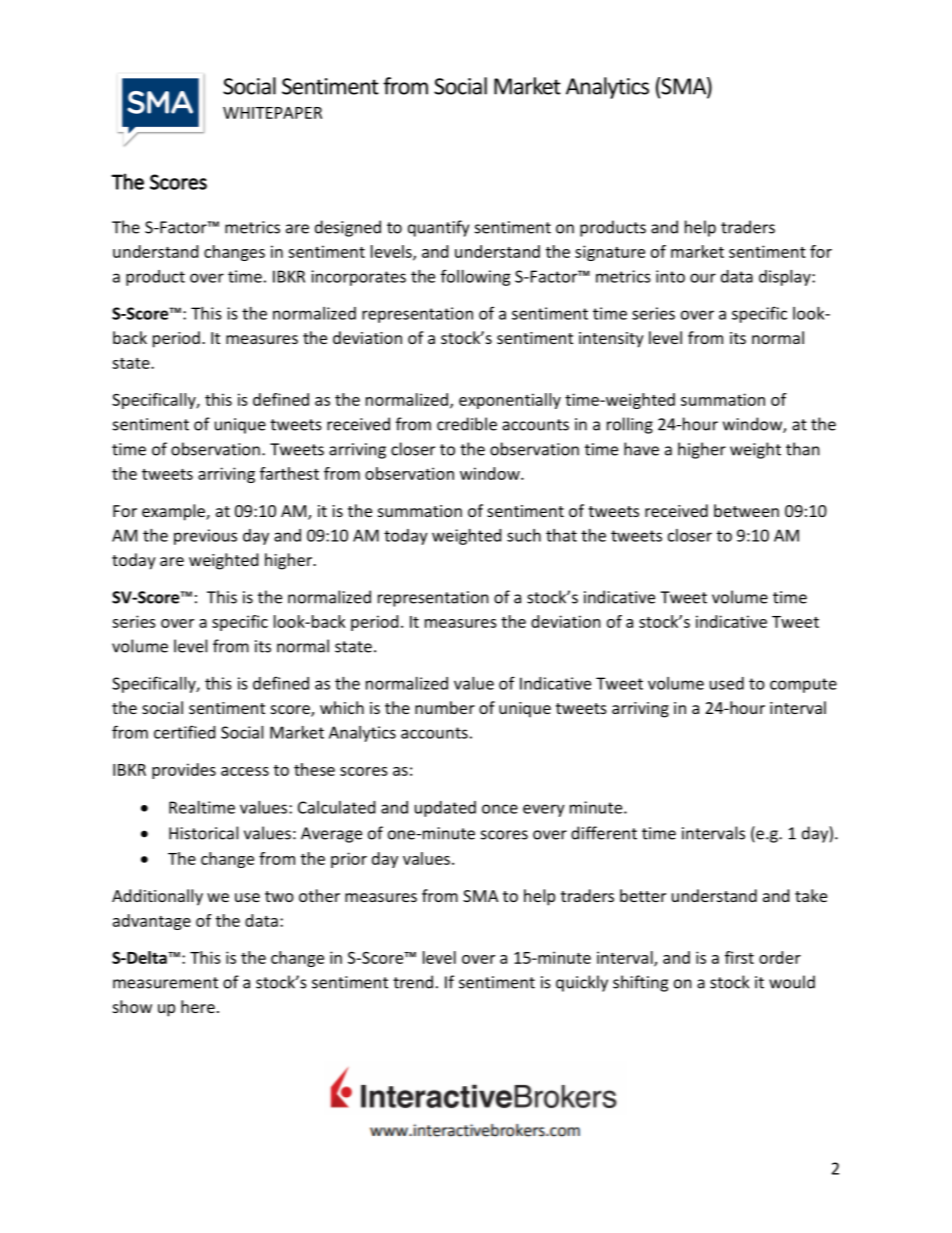 This screenshot has height=1233, width=952. Describe the element at coordinates (524, 535) in the screenshot. I see `such` at that location.
